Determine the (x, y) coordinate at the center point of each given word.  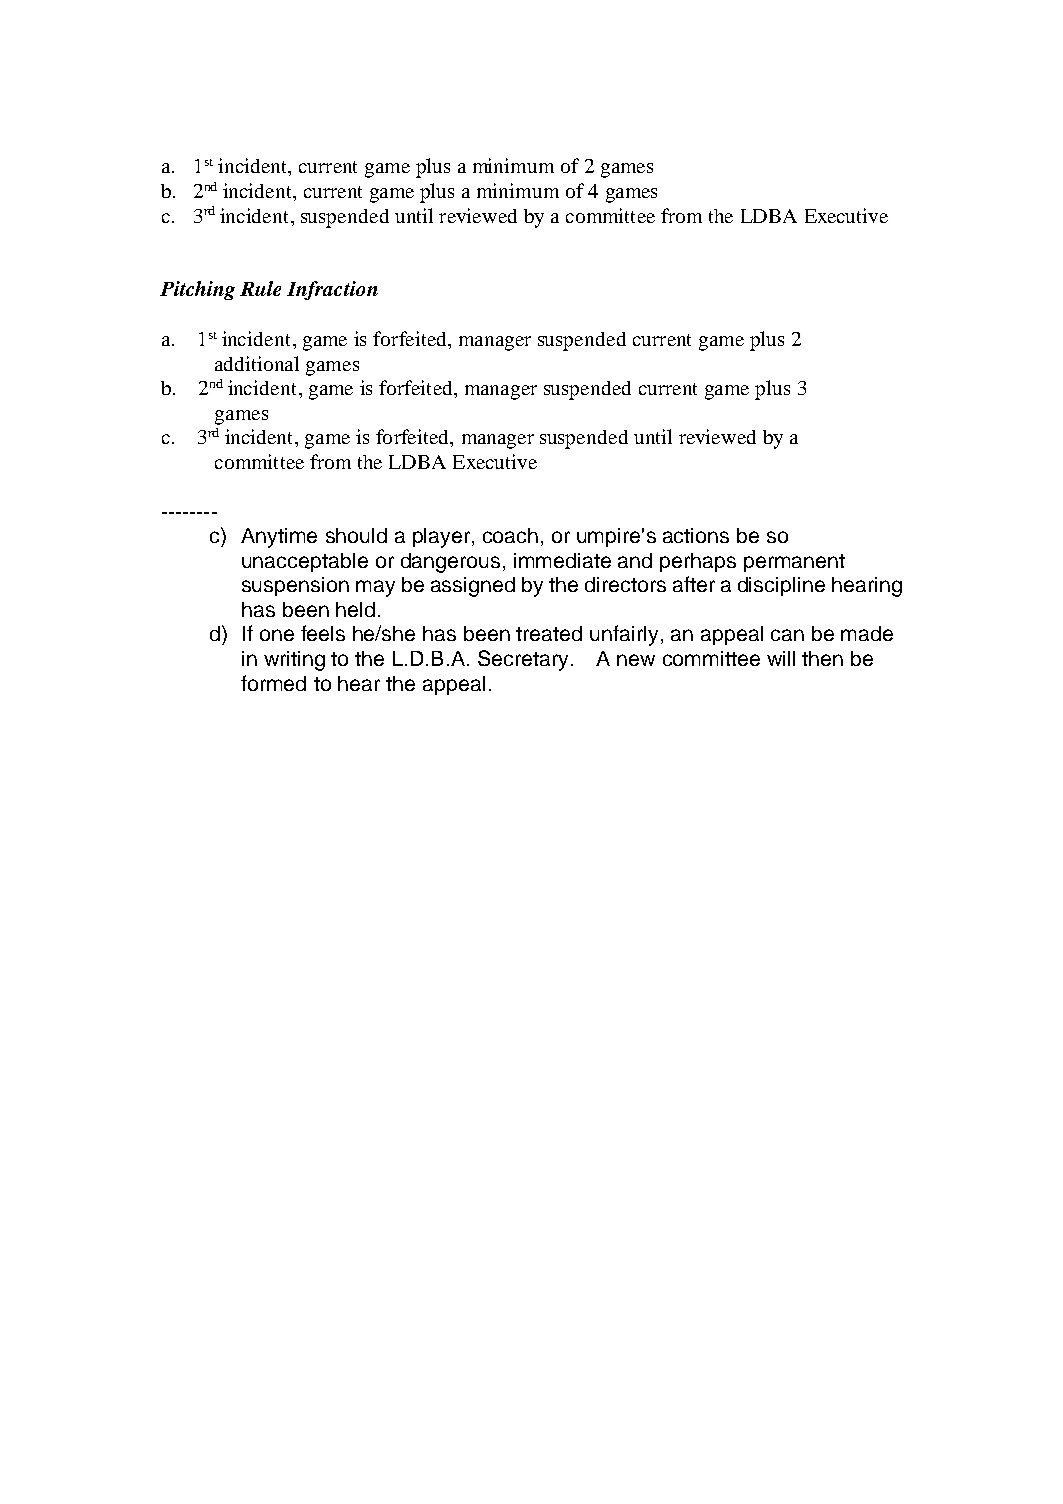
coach (510, 535)
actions (696, 535)
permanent (794, 563)
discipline (781, 586)
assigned (473, 587)
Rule (260, 288)
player (443, 538)
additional (257, 363)
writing (294, 661)
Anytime (279, 538)
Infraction (332, 290)
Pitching (197, 290)
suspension (295, 586)
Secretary (523, 660)
